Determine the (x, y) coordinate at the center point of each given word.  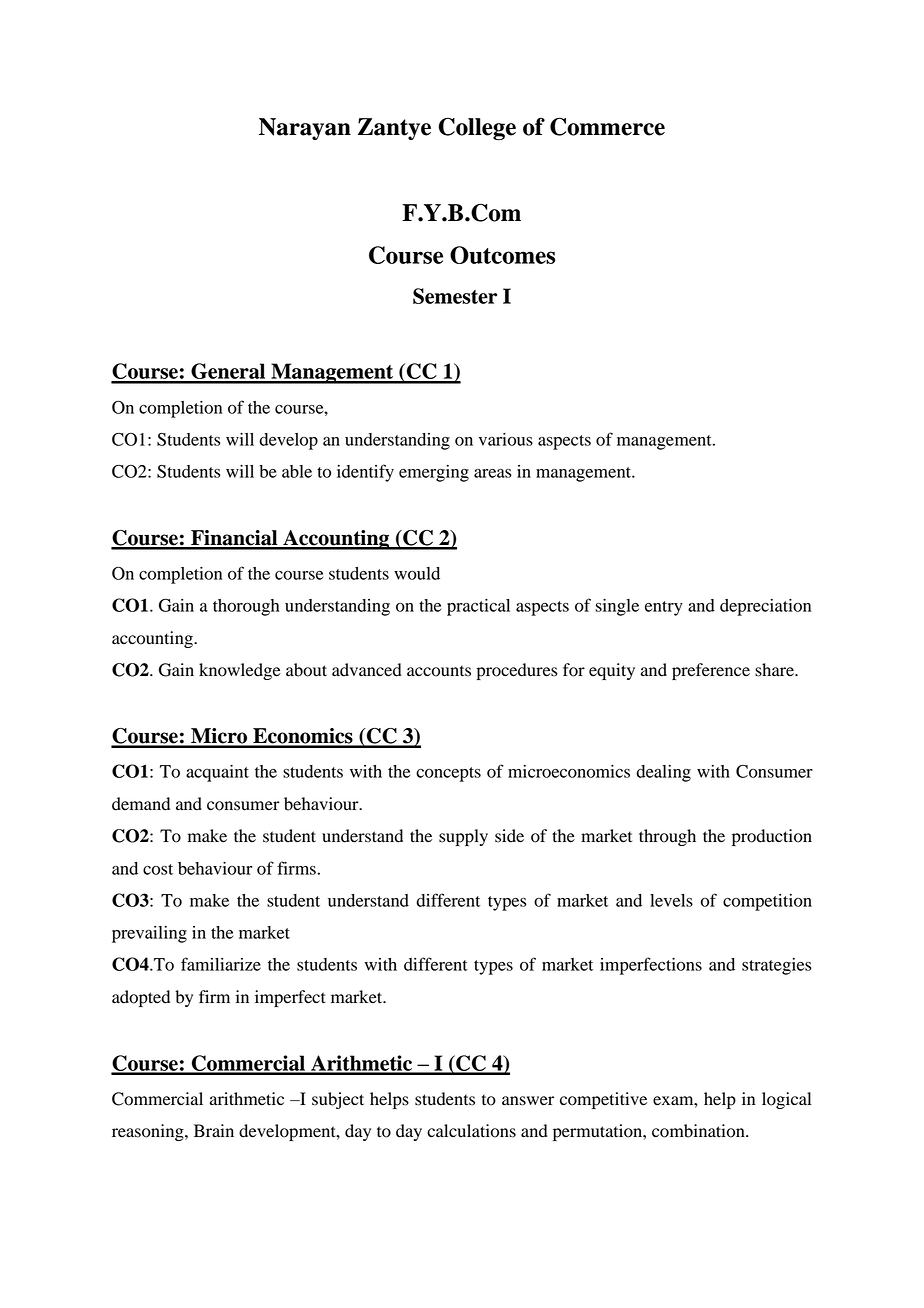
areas (492, 473)
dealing (663, 773)
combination (699, 1131)
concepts (448, 774)
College (477, 129)
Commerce (607, 126)
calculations (471, 1131)
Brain (214, 1131)
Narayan (305, 129)
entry (664, 608)
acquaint (217, 773)
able (297, 471)
